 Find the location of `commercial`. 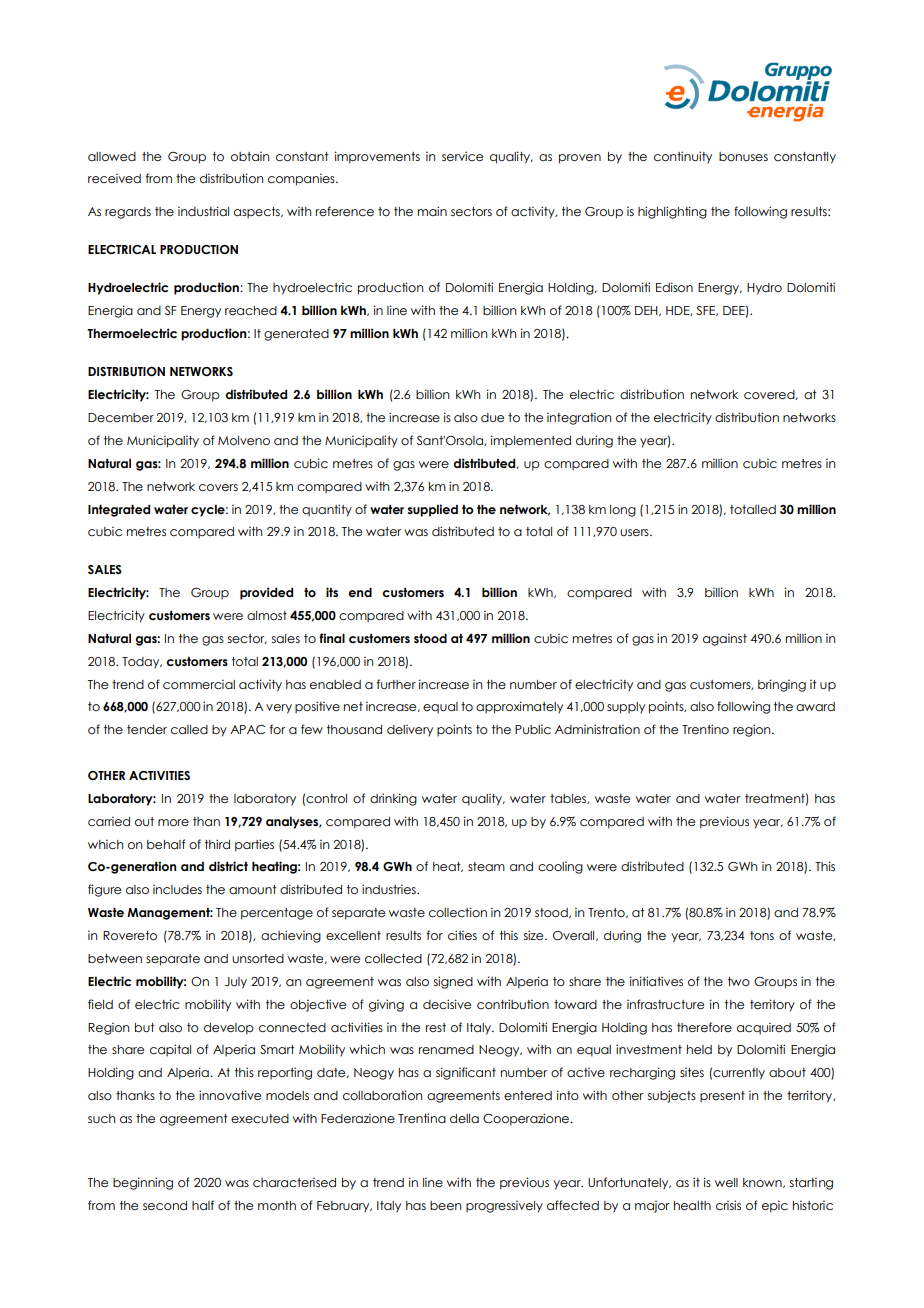

commercial is located at coordinates (199, 684).
